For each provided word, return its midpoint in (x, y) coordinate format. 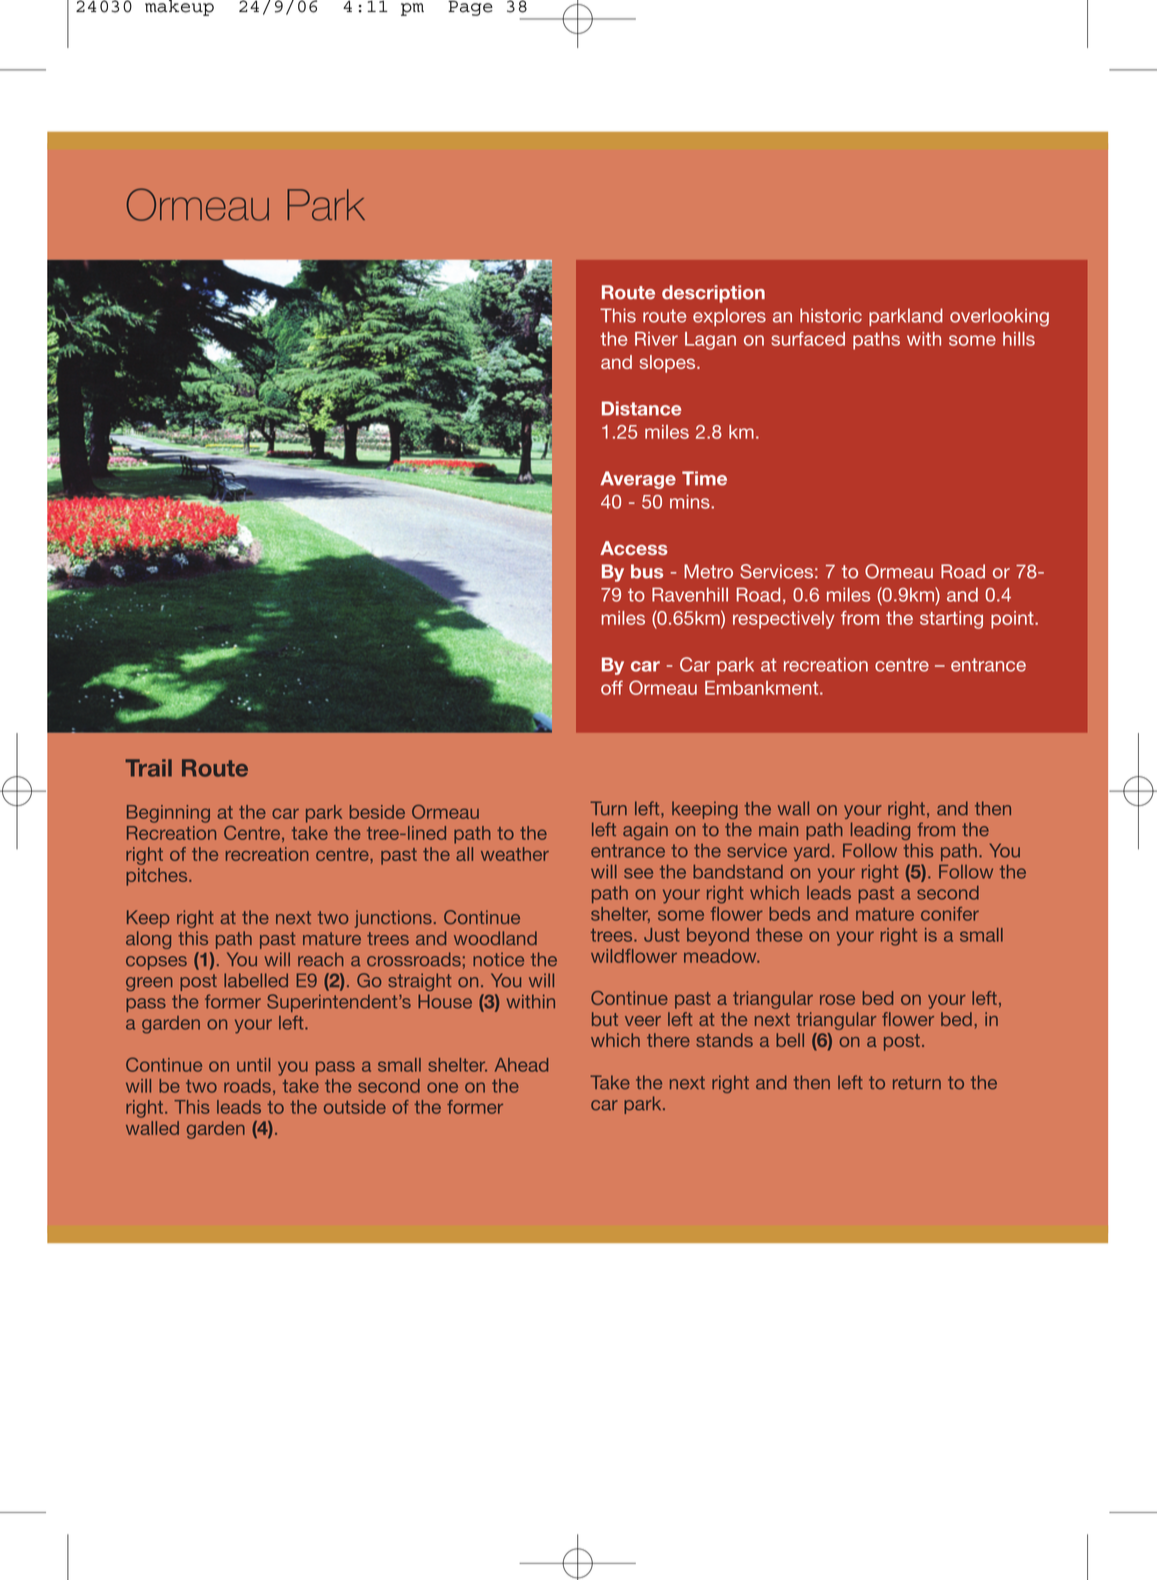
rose (837, 1000)
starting (951, 620)
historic (831, 315)
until (253, 1065)
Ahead (521, 1065)
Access (634, 548)
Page (470, 8)
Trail (148, 768)
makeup (179, 8)
